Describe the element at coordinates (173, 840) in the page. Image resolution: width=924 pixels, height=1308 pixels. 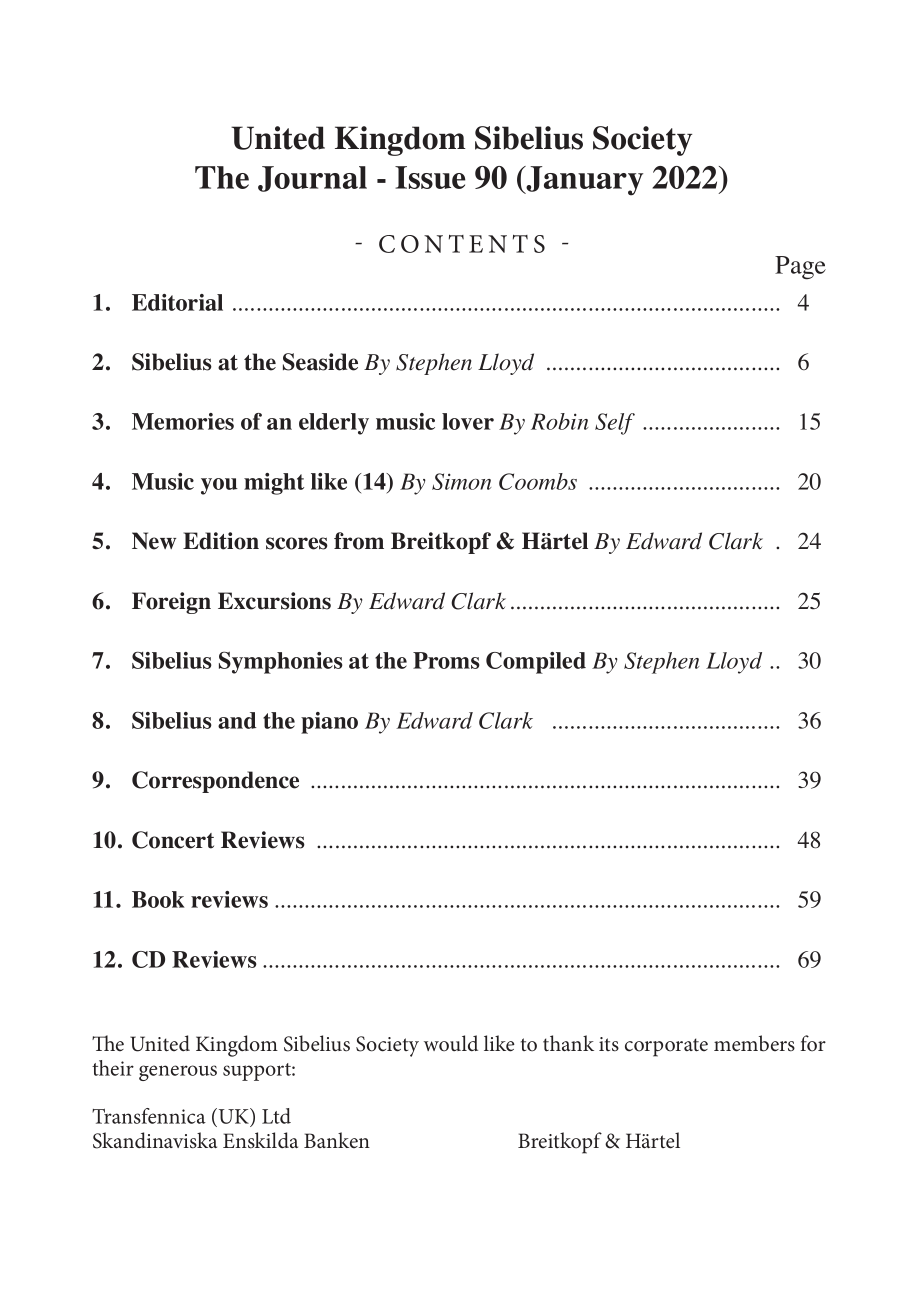
I see `Concert` at that location.
